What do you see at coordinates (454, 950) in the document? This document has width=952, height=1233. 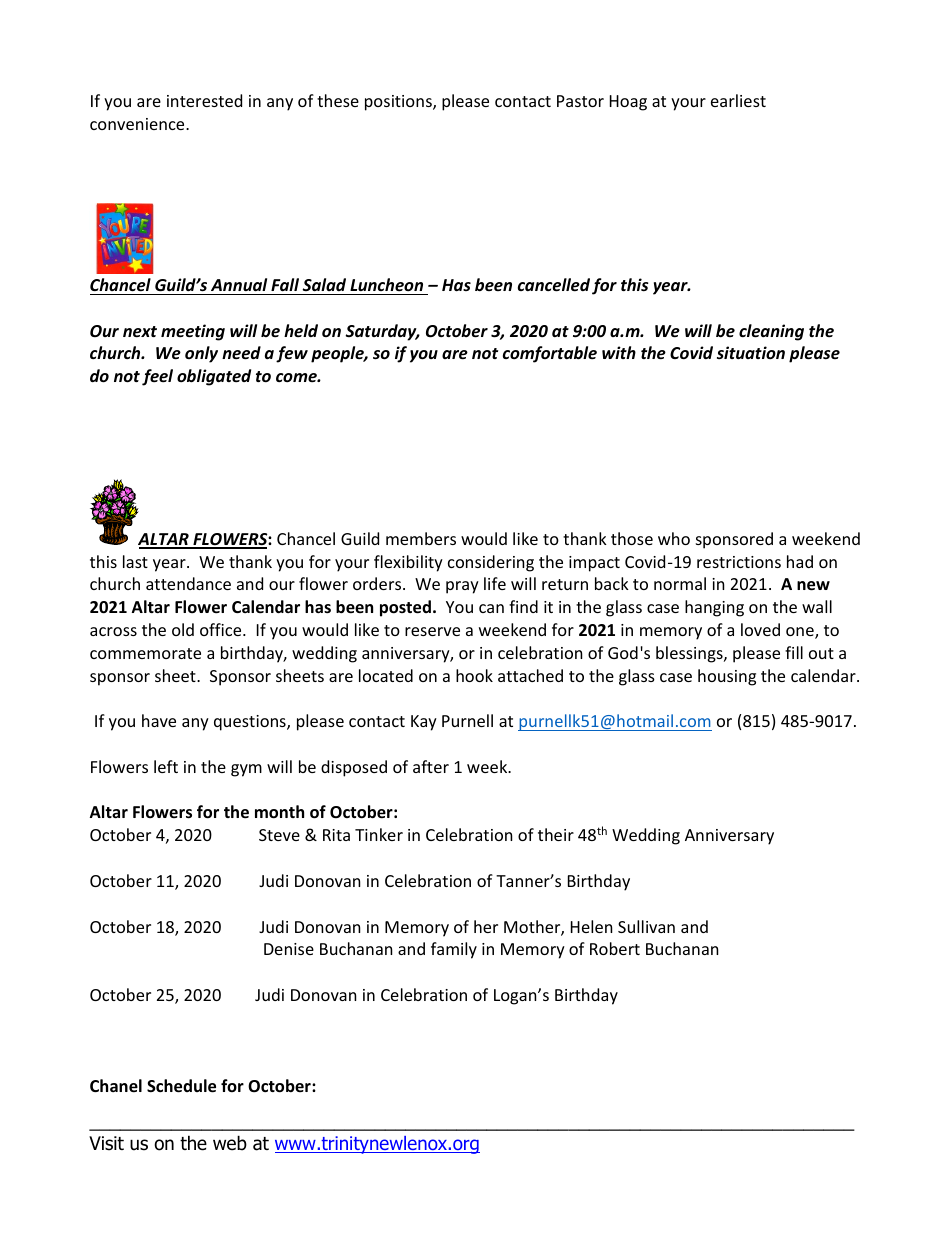 I see `family` at bounding box center [454, 950].
